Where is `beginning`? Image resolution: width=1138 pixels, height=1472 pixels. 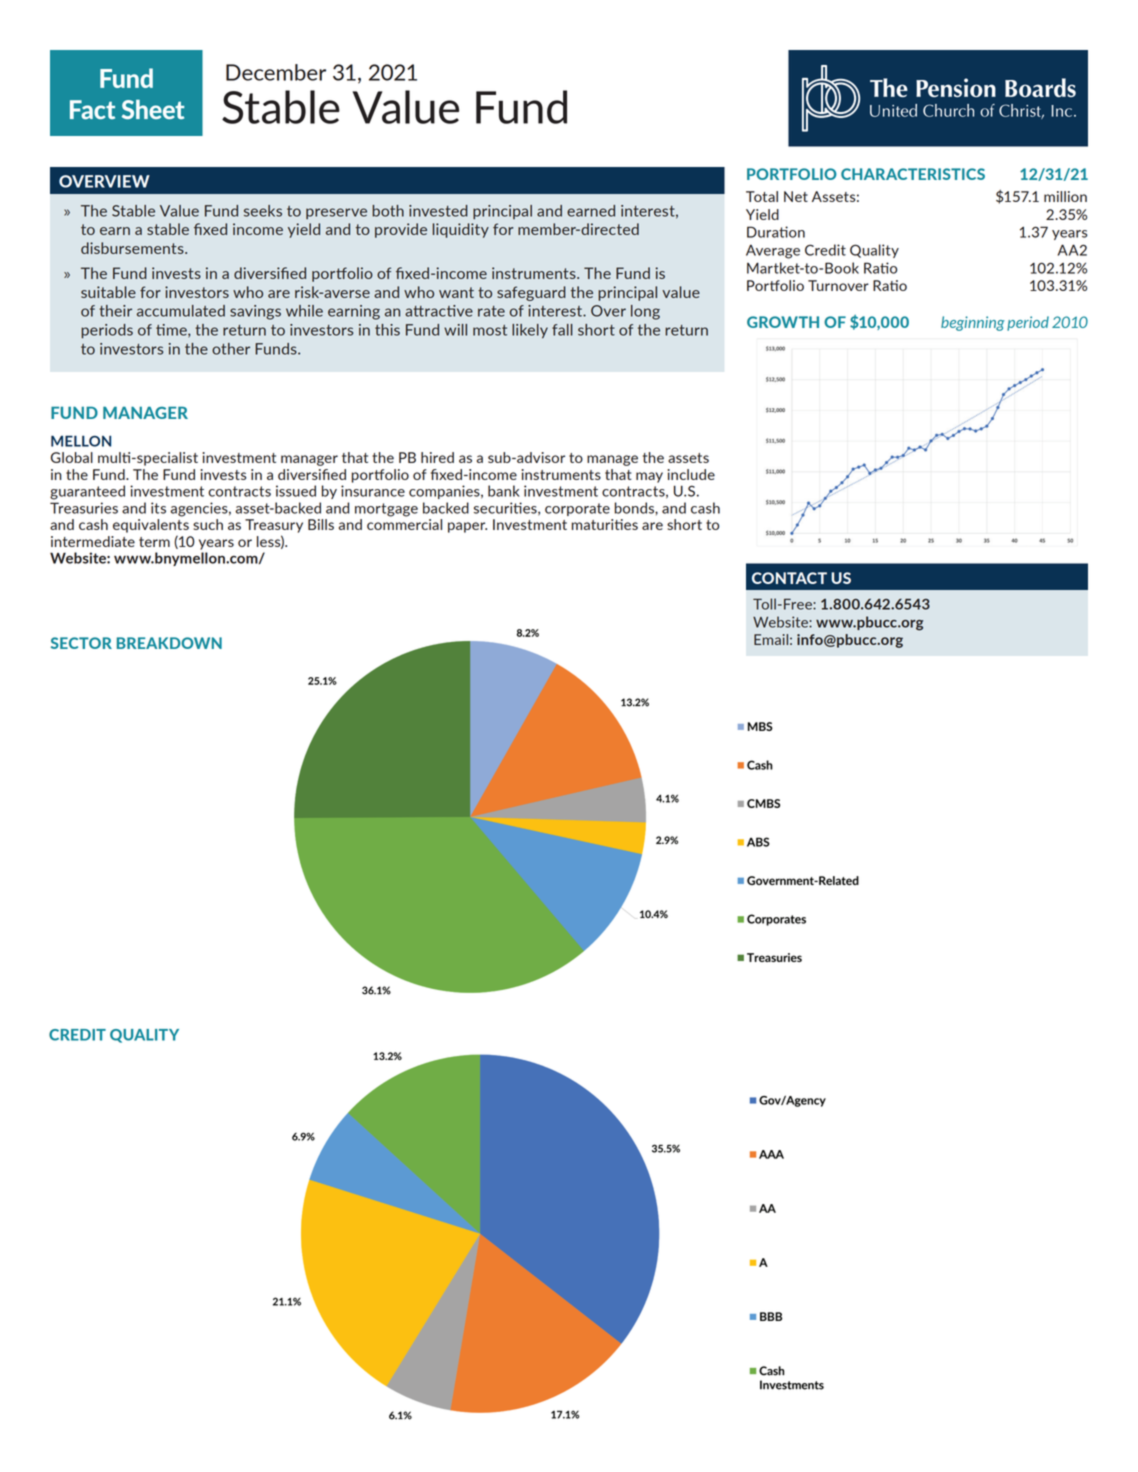 beginning is located at coordinates (973, 323).
